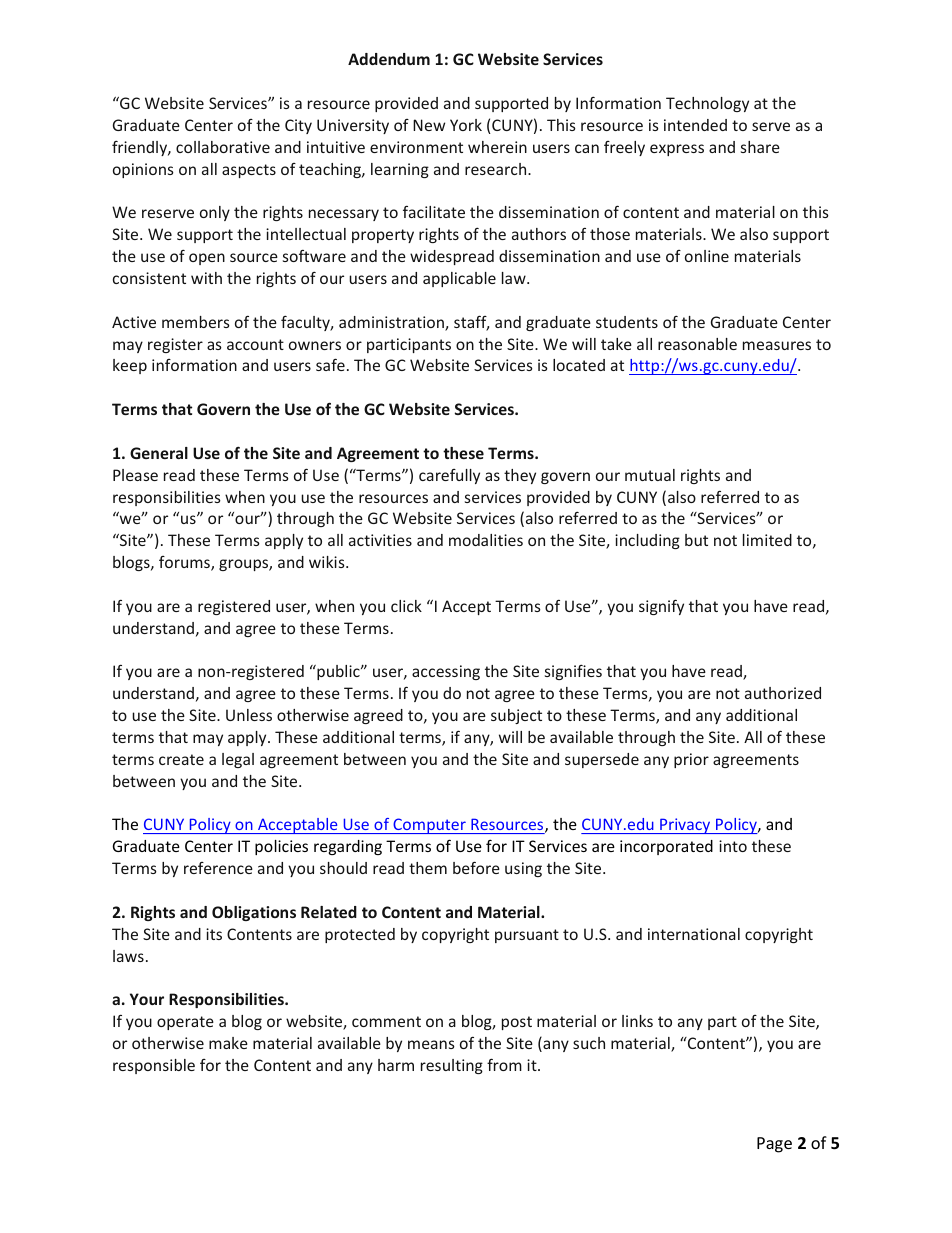 The image size is (952, 1233). Describe the element at coordinates (466, 125) in the page. I see `York` at that location.
